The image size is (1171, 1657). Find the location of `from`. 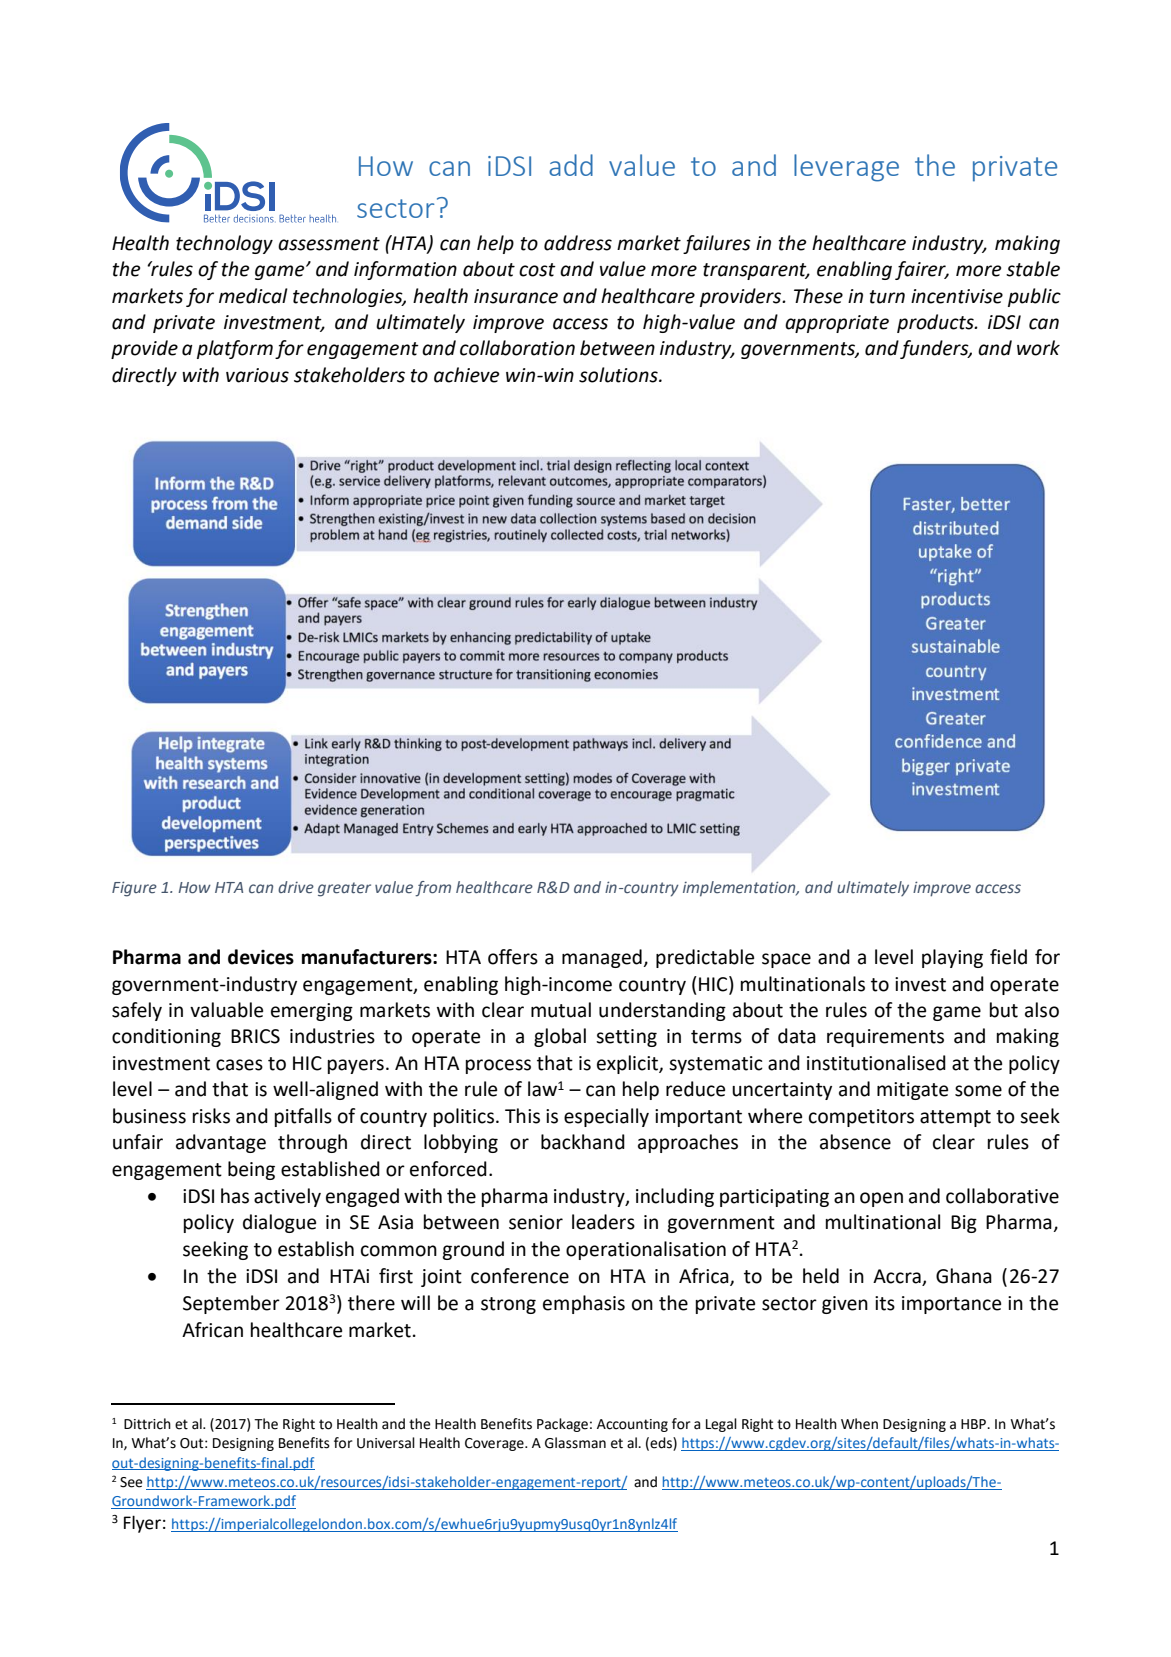

from is located at coordinates (433, 889).
